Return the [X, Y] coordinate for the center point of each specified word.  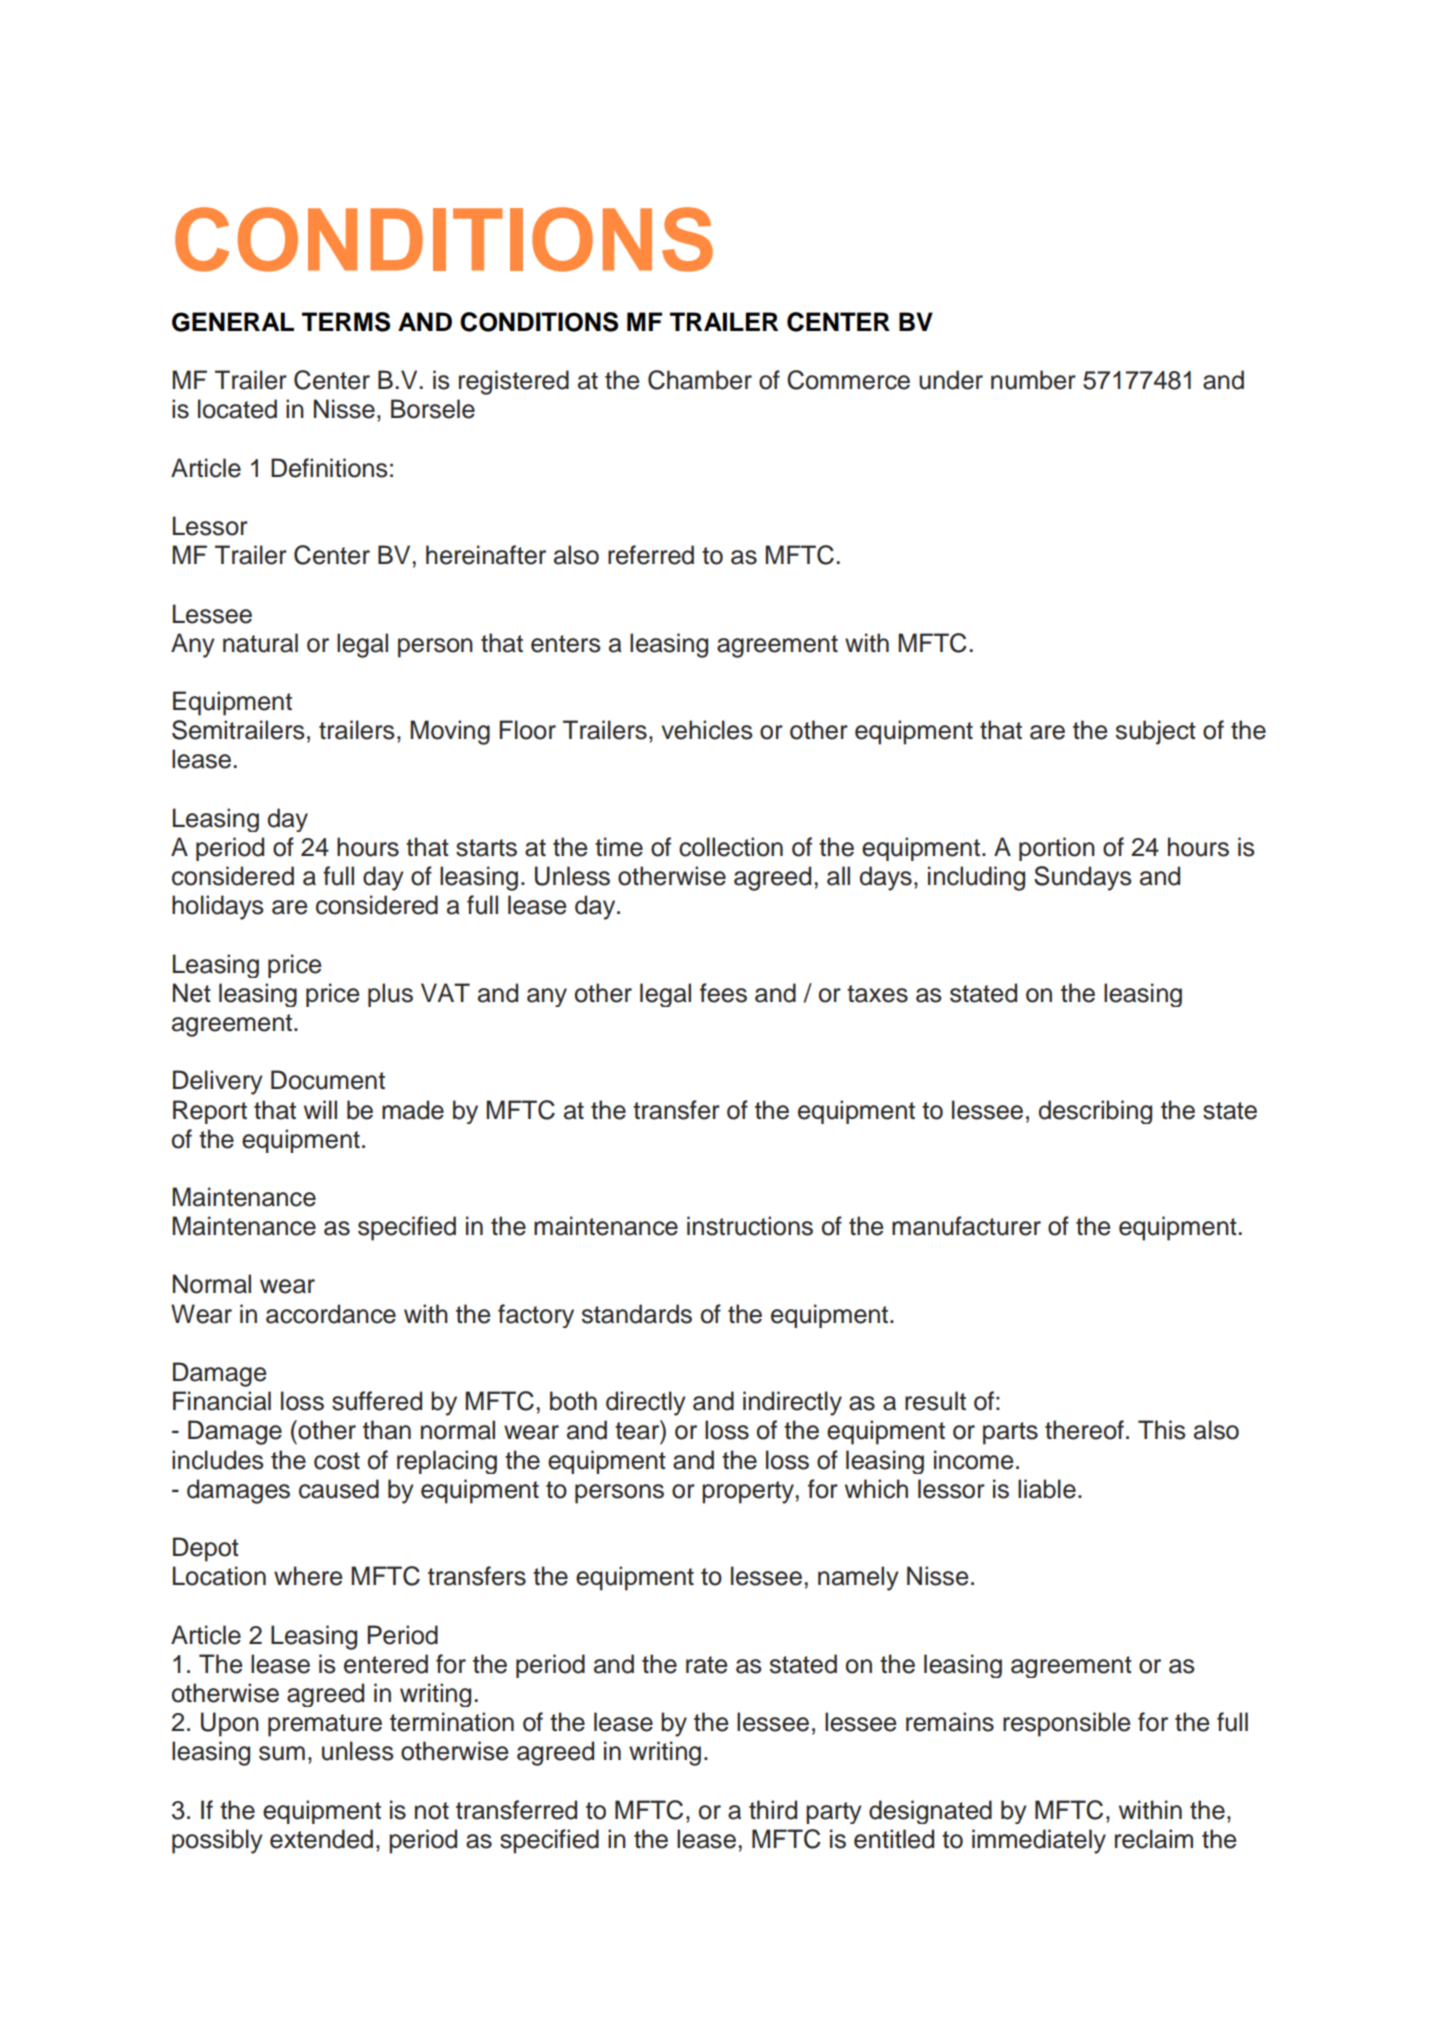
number [1033, 380]
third [773, 1810]
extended [321, 1839]
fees [723, 993]
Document [328, 1080]
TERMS [346, 322]
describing [1095, 1112]
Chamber [700, 380]
